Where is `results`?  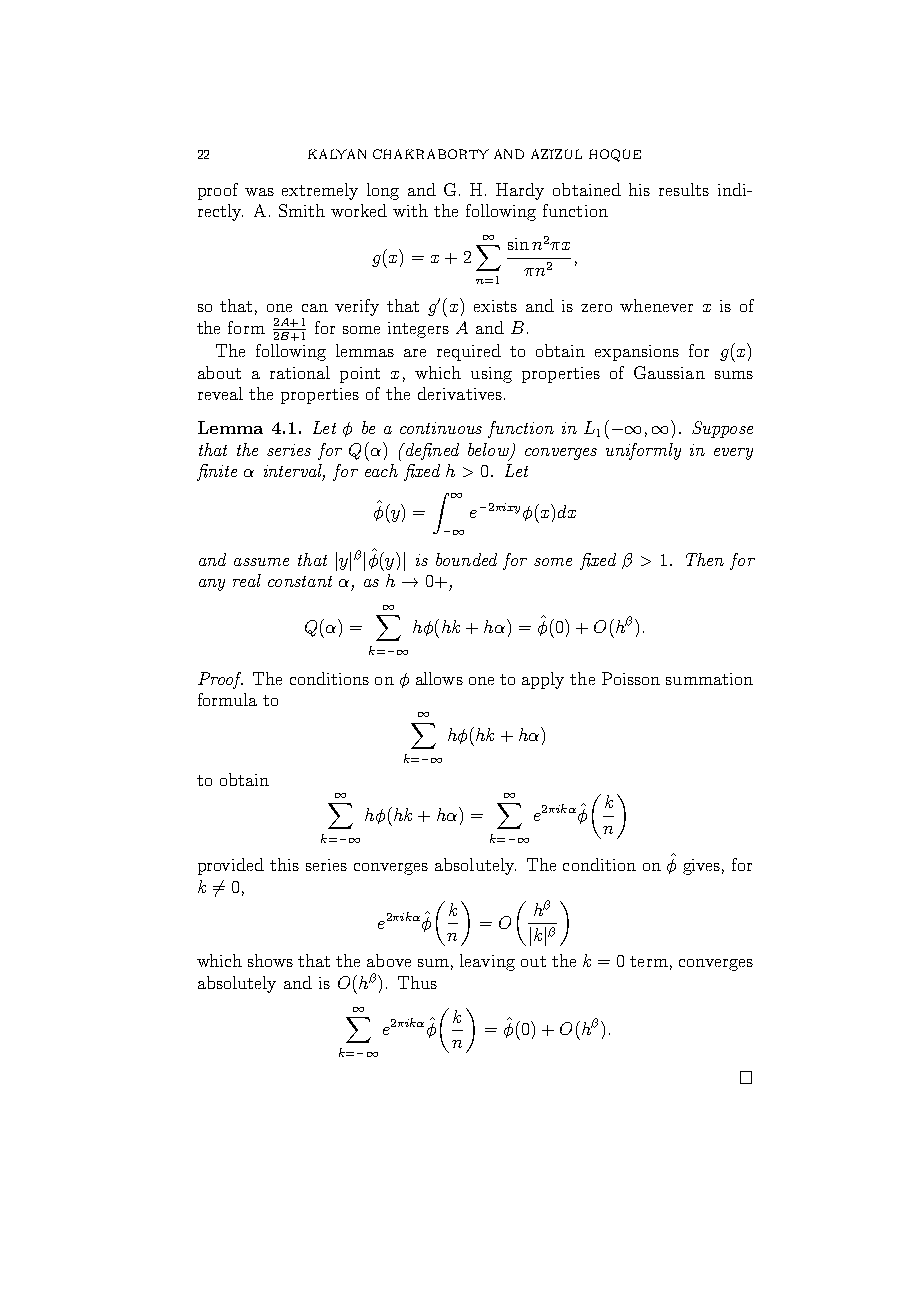
results is located at coordinates (684, 189).
